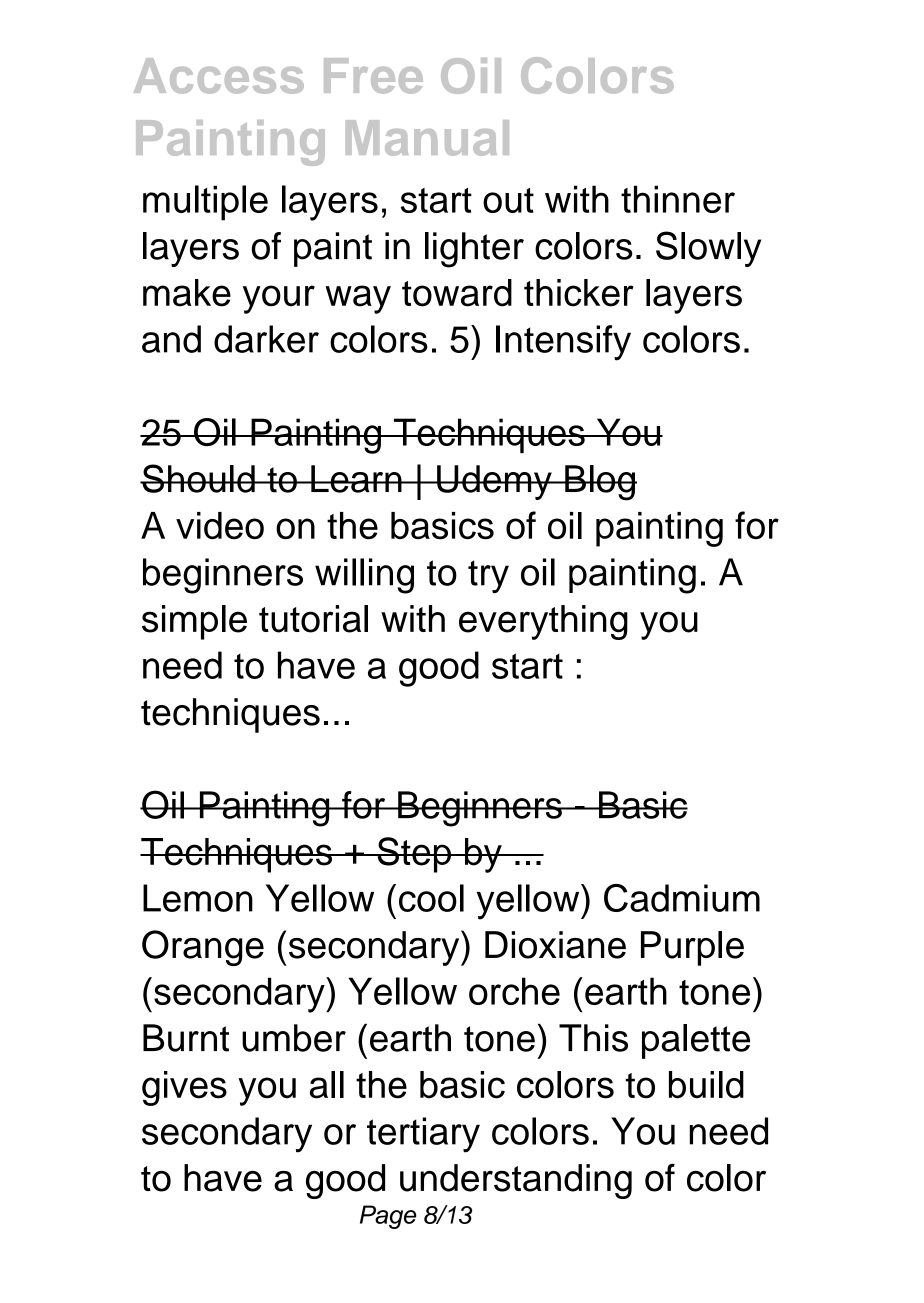 This screenshot has height=1303, width=924. I want to click on Manual, so click(427, 138).
